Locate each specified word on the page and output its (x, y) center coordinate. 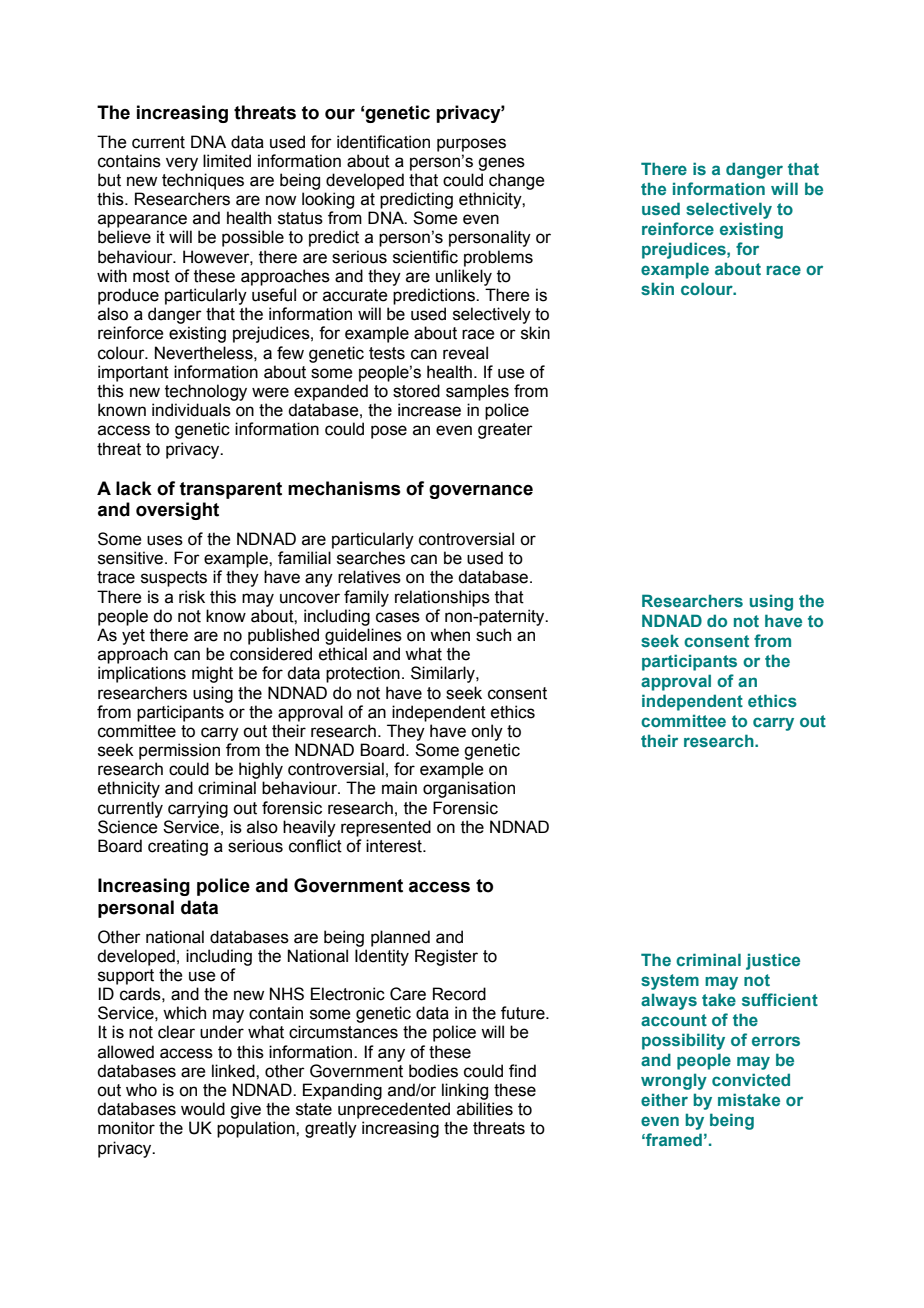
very (182, 164)
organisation (469, 789)
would (203, 1109)
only (487, 732)
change (517, 181)
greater (505, 431)
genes (501, 164)
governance (481, 491)
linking (465, 1091)
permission (179, 751)
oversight (177, 511)
